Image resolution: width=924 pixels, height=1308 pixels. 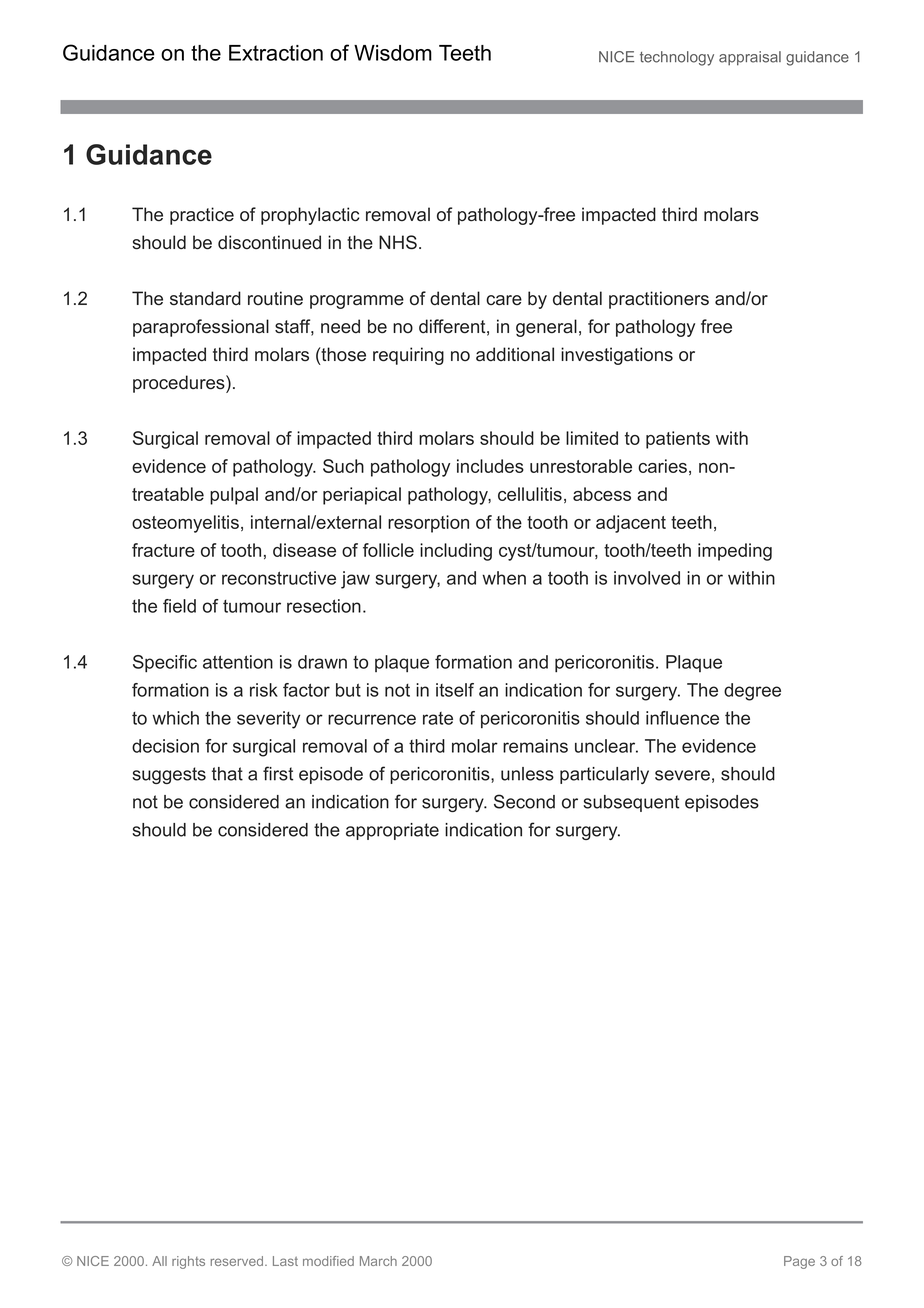 I want to click on degree, so click(x=752, y=692).
